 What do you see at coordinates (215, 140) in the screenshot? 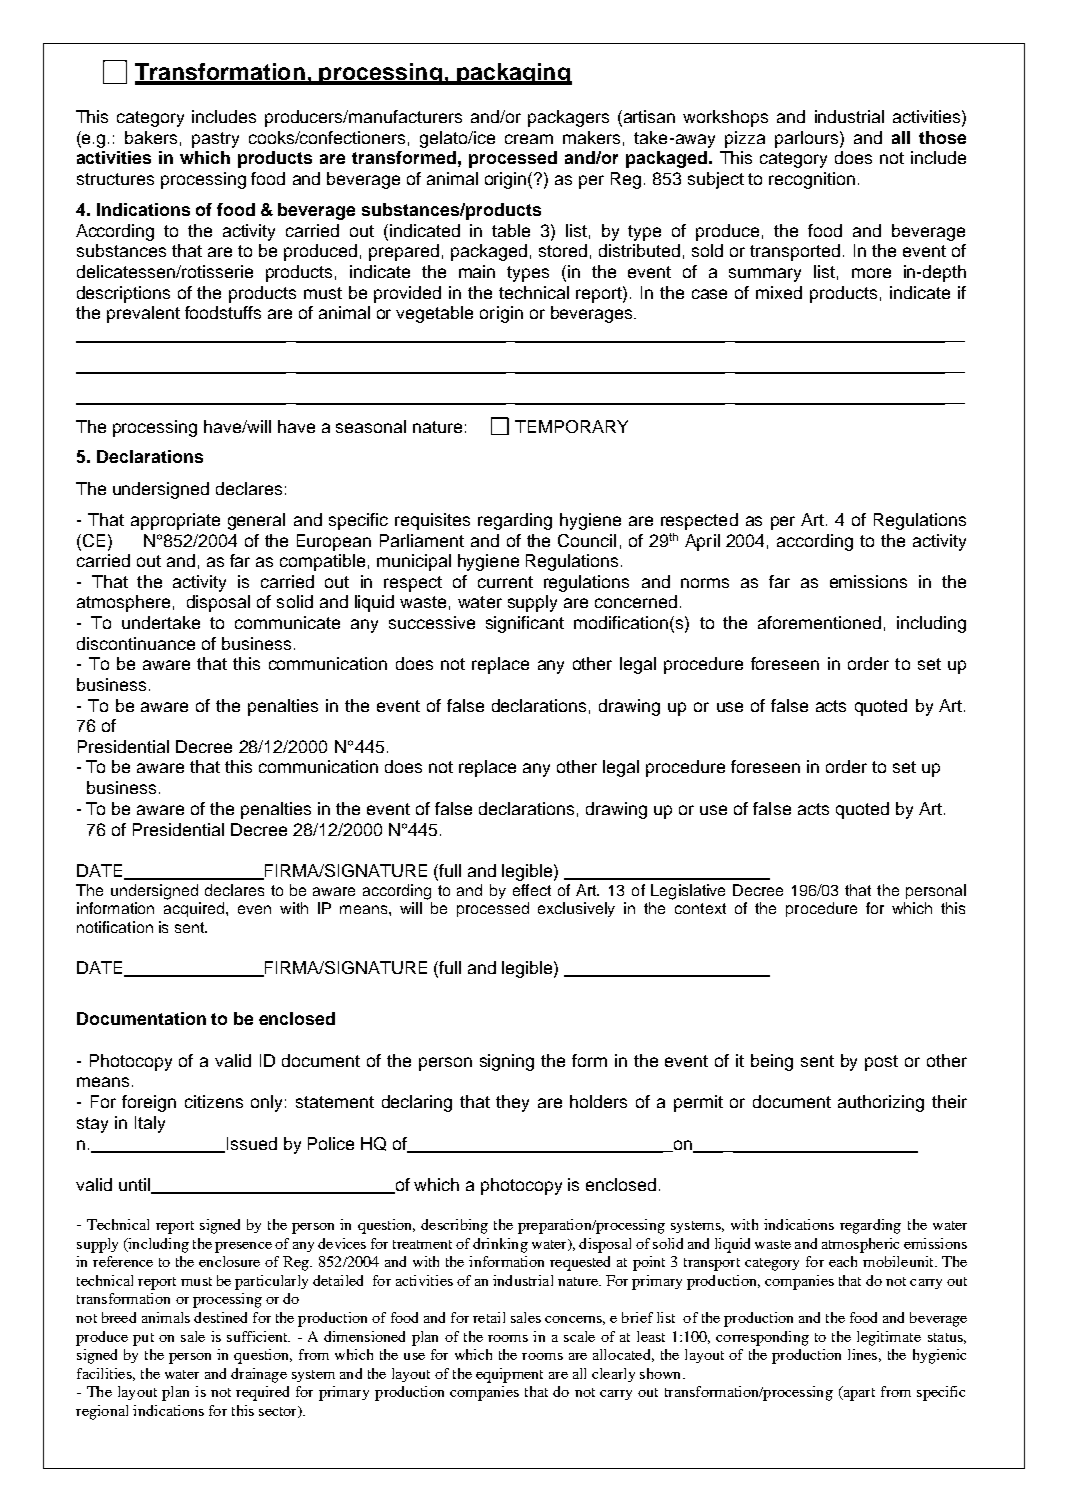
I see `pastry` at bounding box center [215, 140].
